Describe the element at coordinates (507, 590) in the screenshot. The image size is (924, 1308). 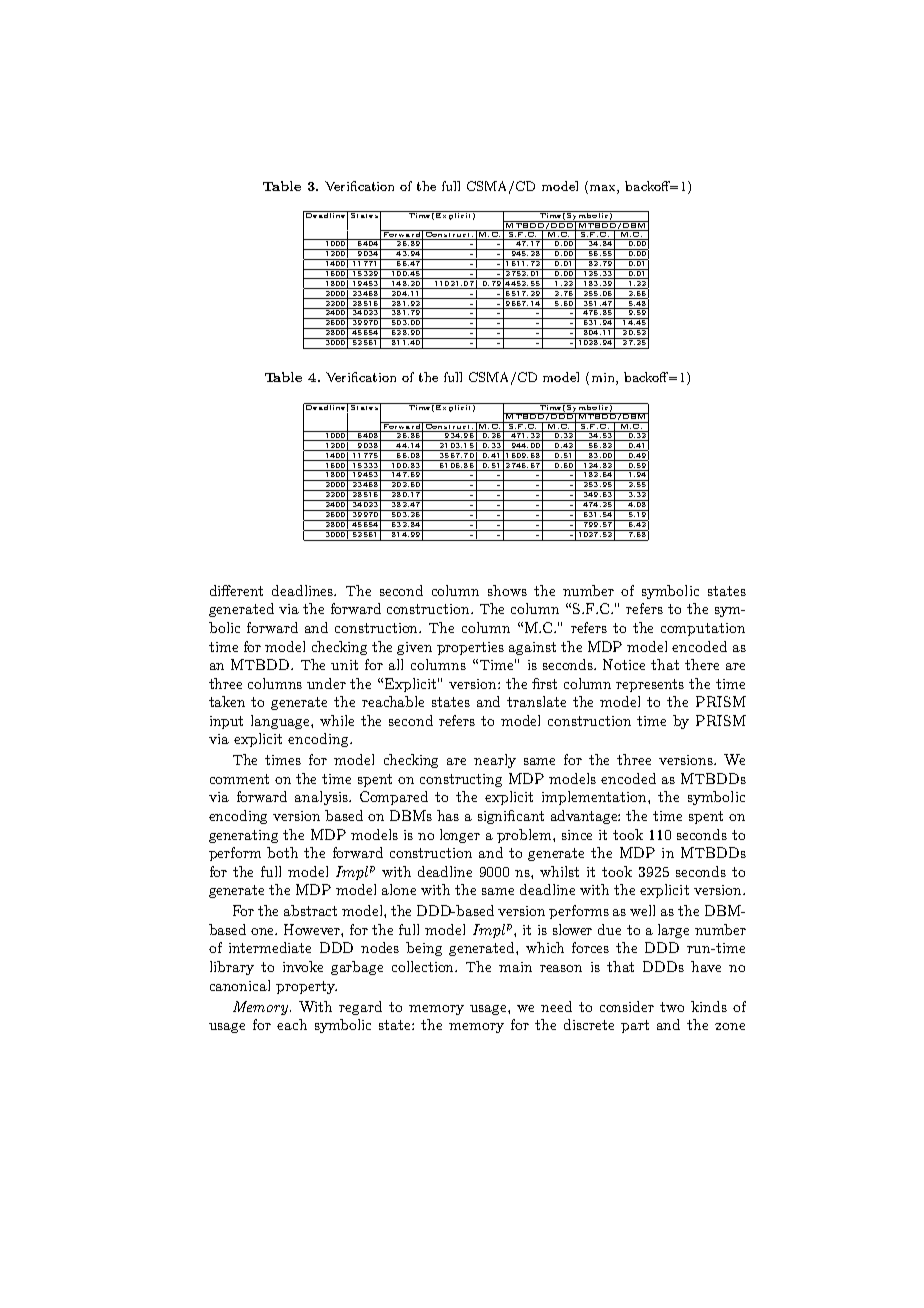
I see `shows` at that location.
